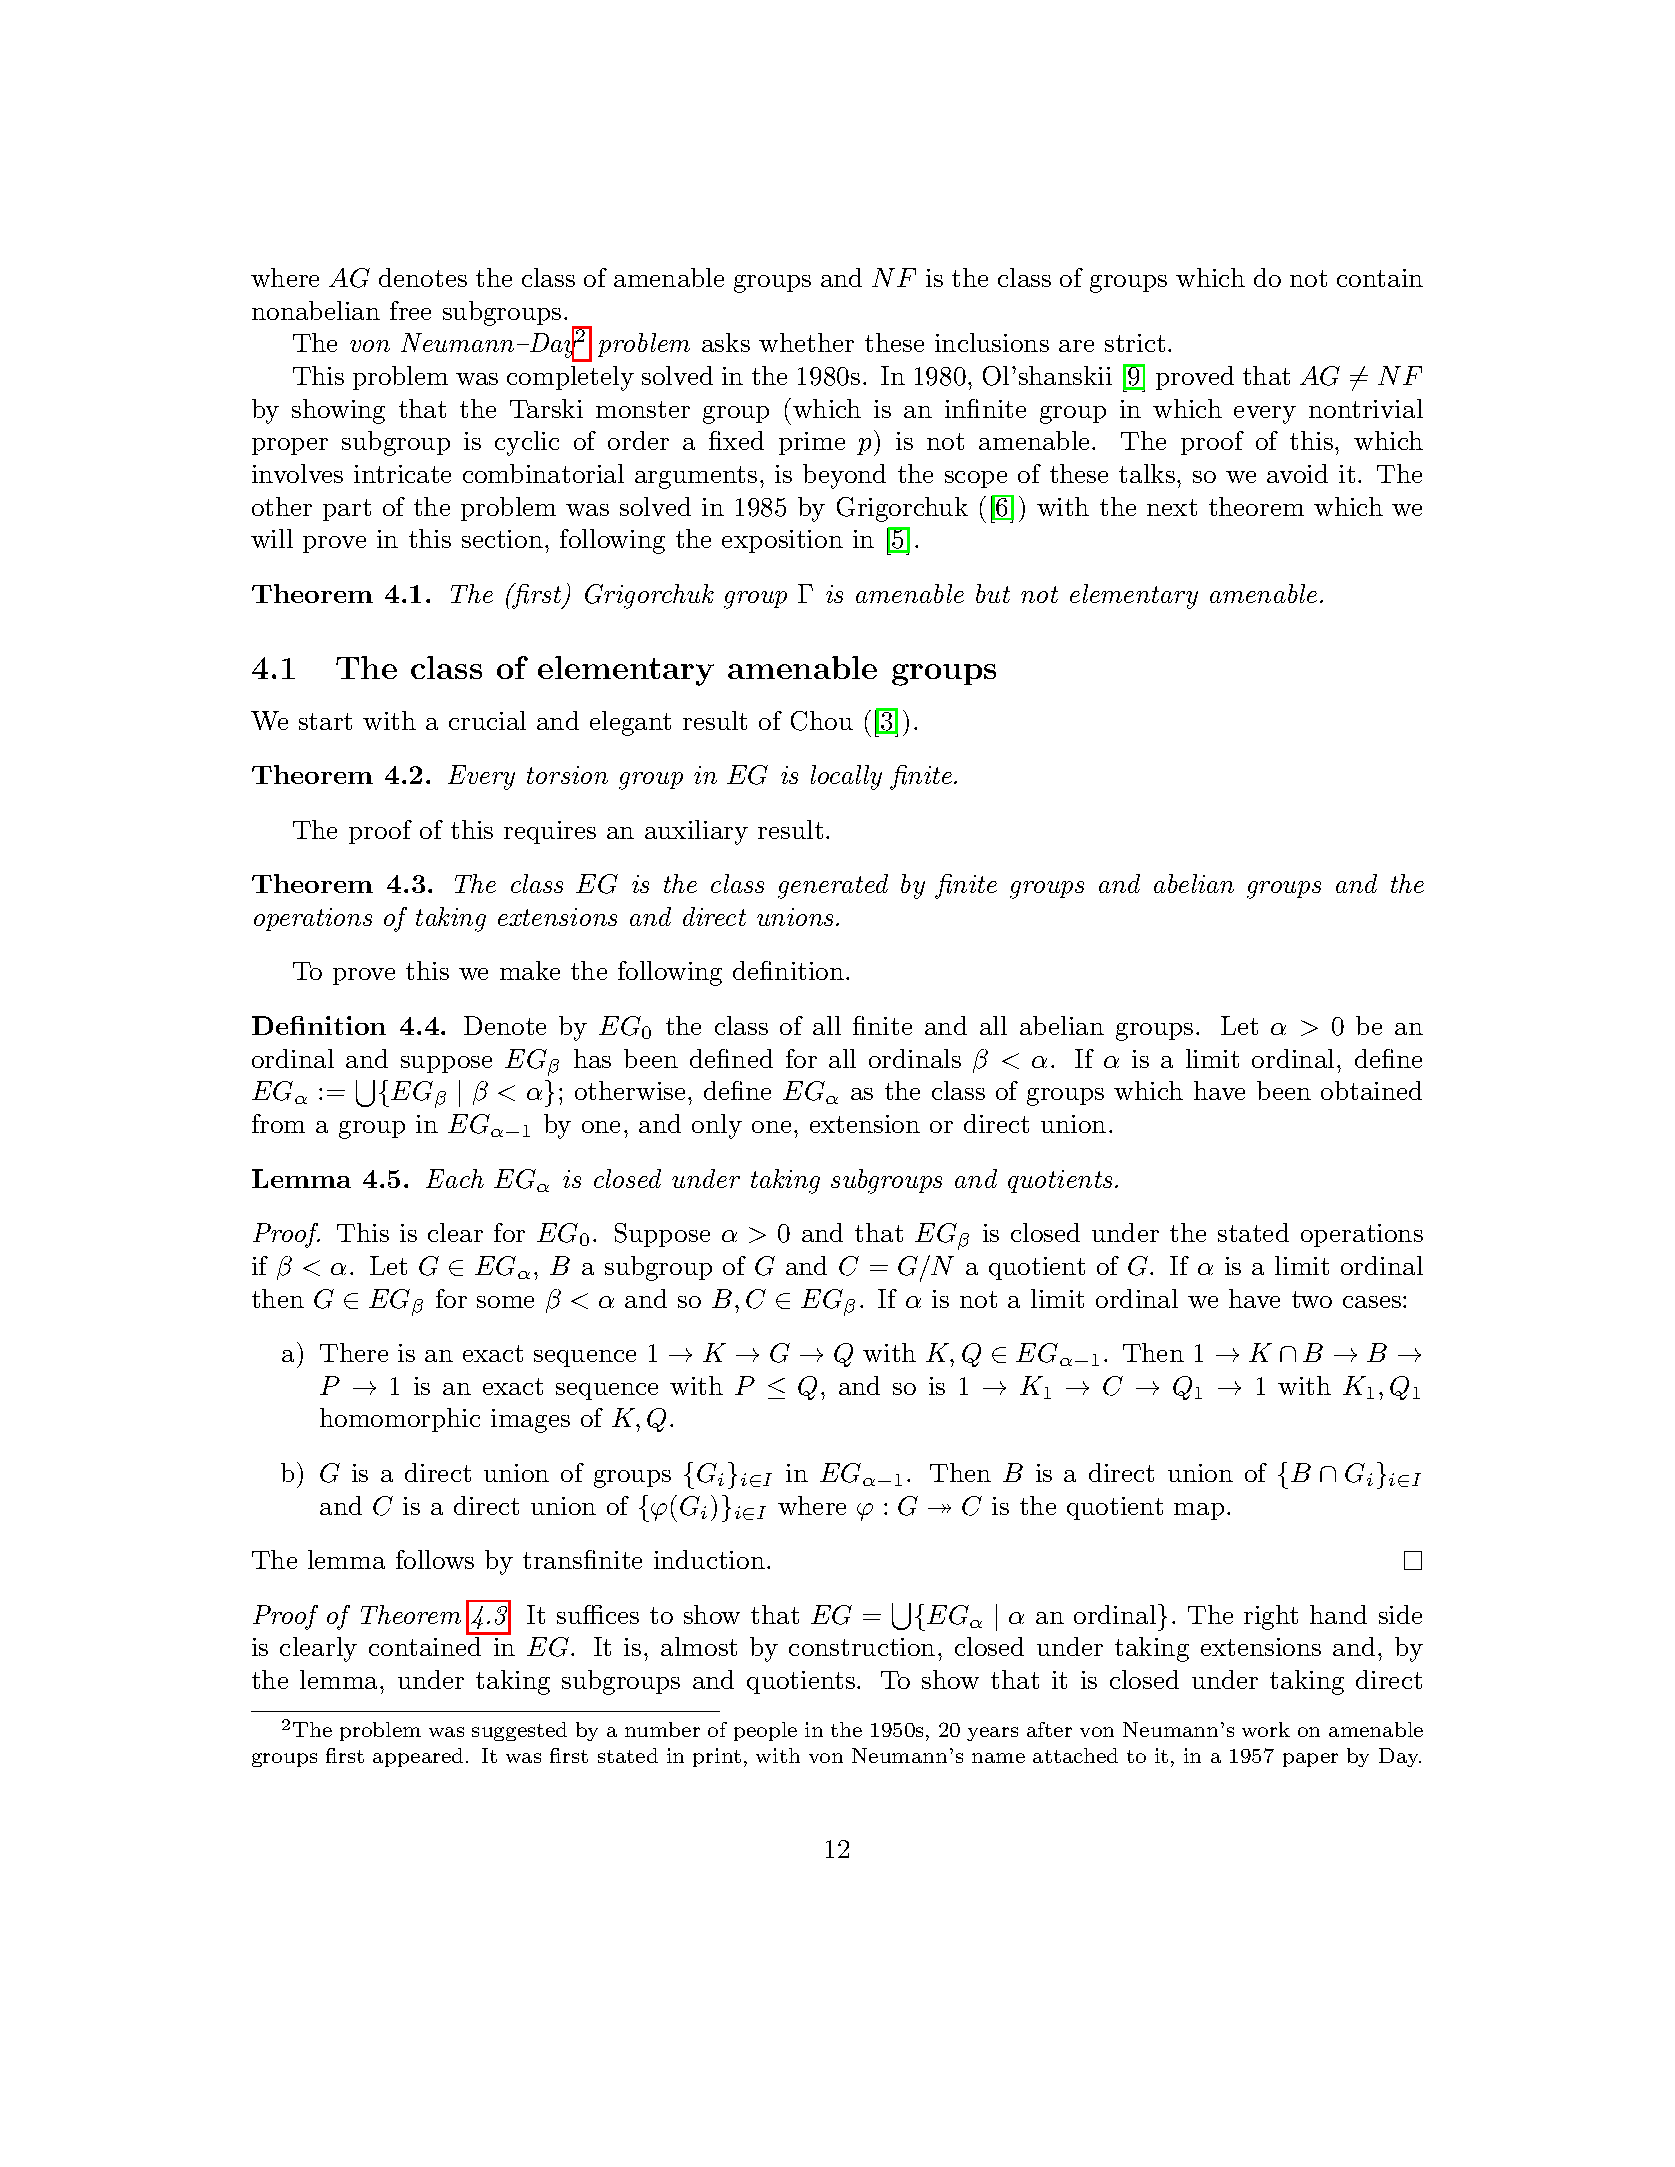 The width and height of the screenshot is (1675, 2167). I want to click on only, so click(717, 1126).
